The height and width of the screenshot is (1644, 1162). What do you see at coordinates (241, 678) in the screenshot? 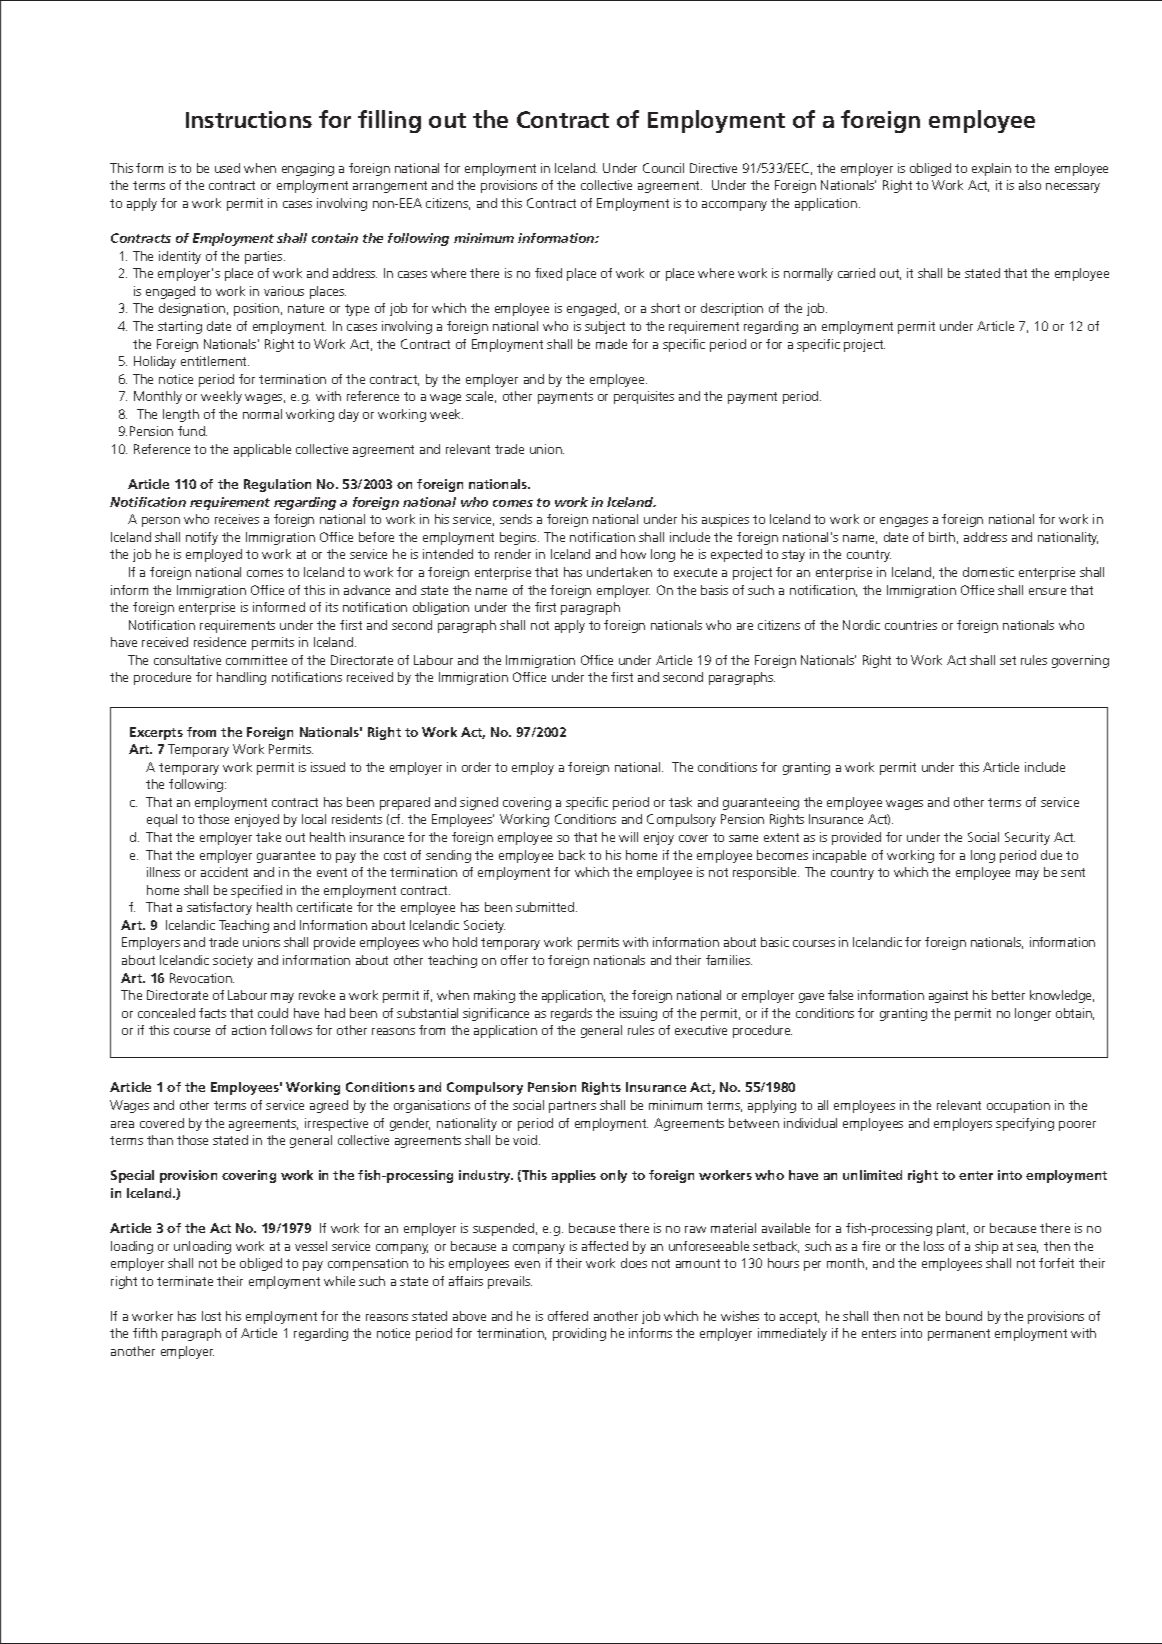
I see `handling` at bounding box center [241, 678].
